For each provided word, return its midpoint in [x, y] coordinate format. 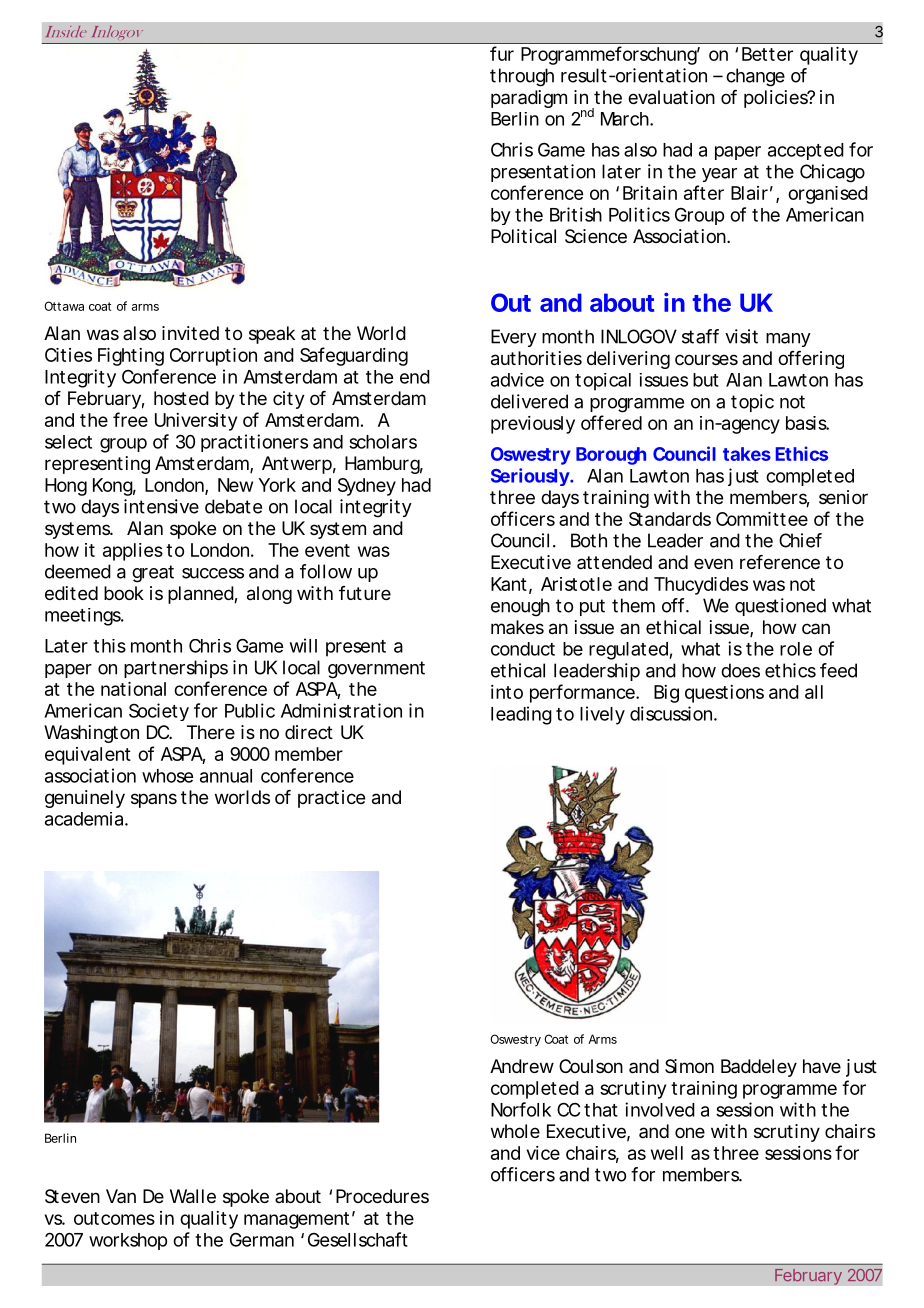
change [755, 77]
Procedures [382, 1196]
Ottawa [64, 306]
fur [502, 53]
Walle [193, 1196]
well [667, 1153]
